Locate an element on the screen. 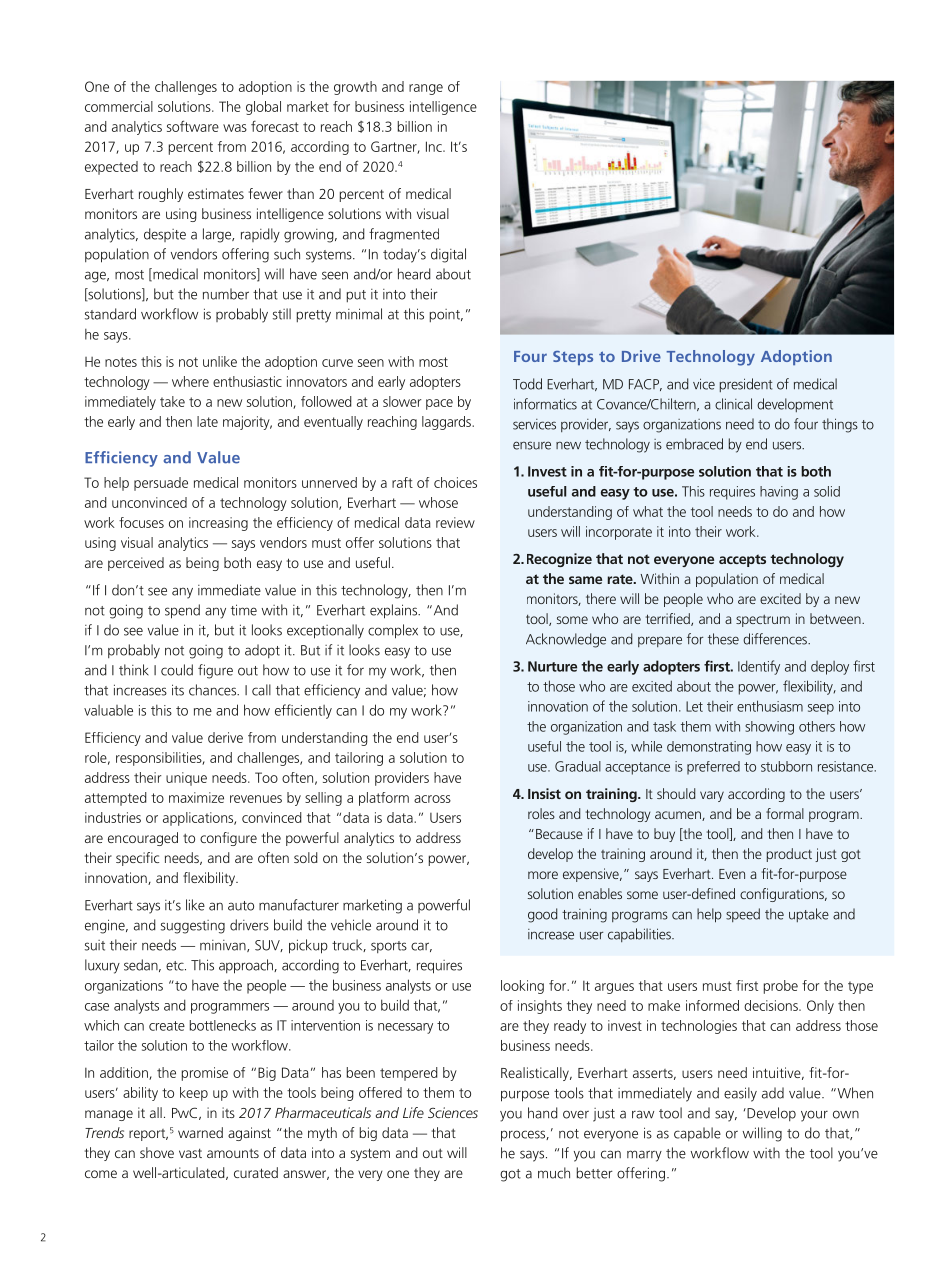 The height and width of the screenshot is (1270, 952). digital is located at coordinates (448, 255).
